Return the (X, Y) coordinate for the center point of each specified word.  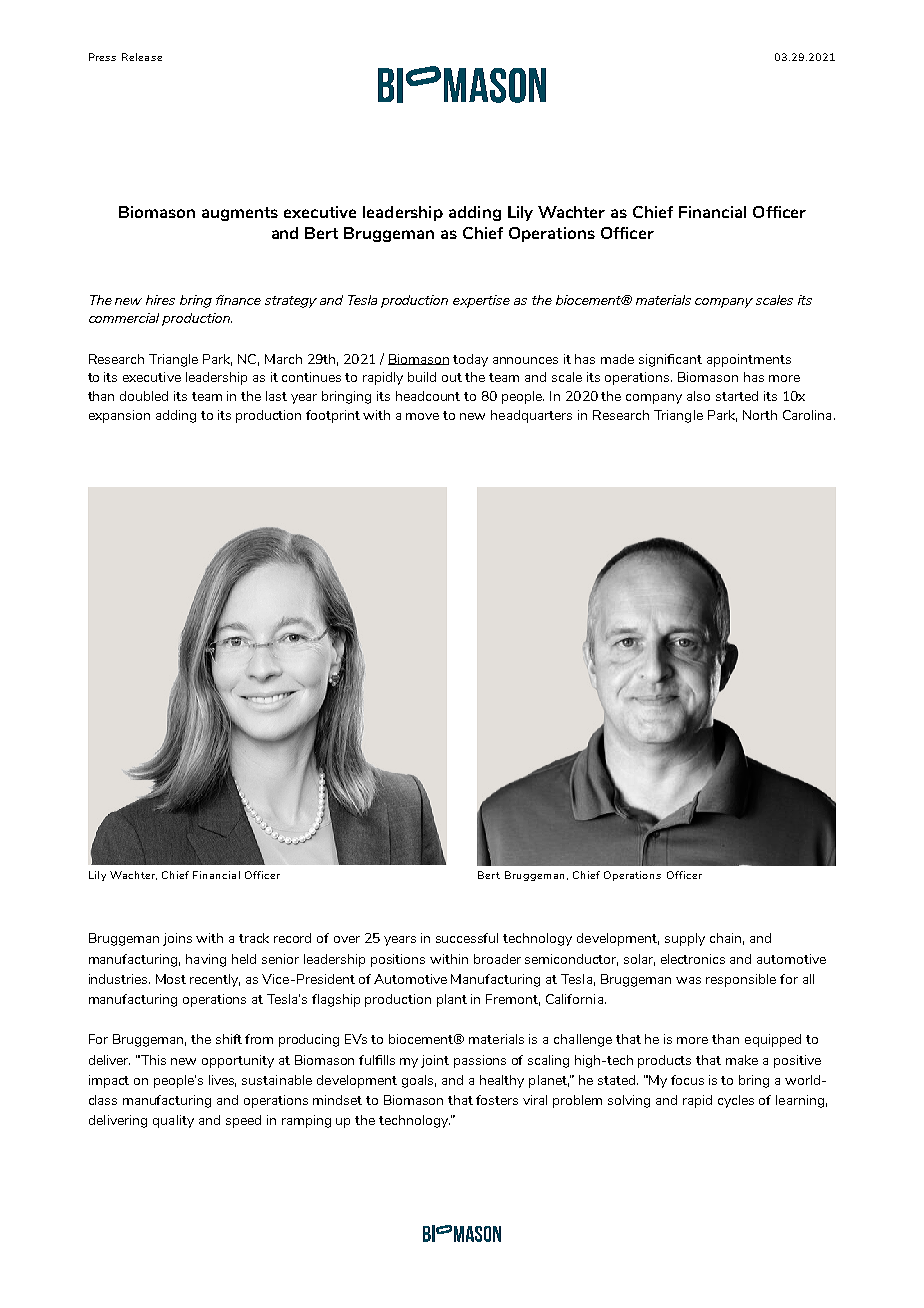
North (760, 415)
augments (240, 214)
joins (177, 939)
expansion (119, 416)
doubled (144, 396)
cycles (736, 1101)
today (470, 360)
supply (685, 939)
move (422, 416)
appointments (749, 360)
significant (670, 360)
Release (142, 57)
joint (435, 1061)
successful (467, 938)
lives (222, 1081)
